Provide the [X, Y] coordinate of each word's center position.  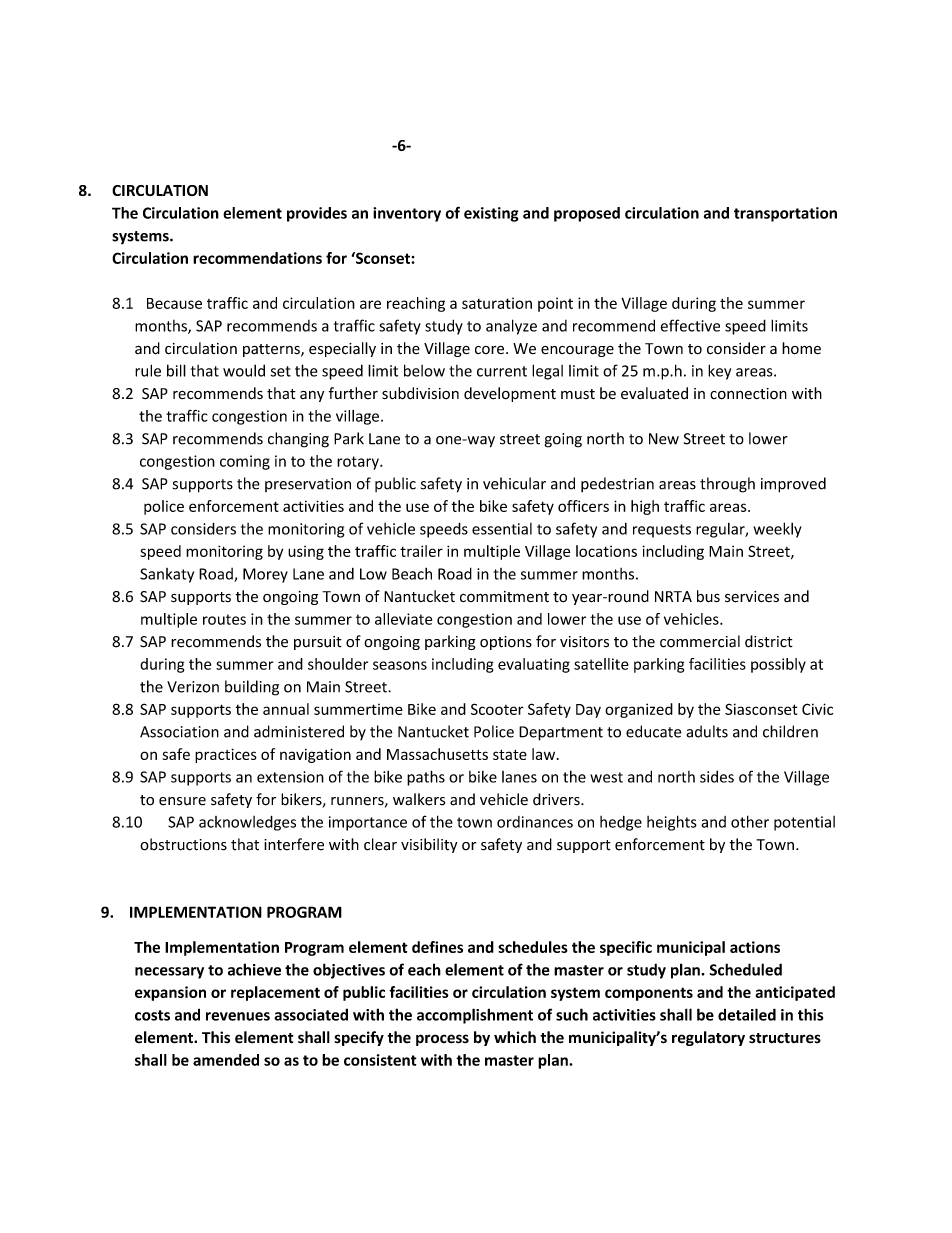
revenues [238, 1016]
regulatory [708, 1038]
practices [226, 755]
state [510, 755]
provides [317, 214]
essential [502, 529]
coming [245, 462]
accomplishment [475, 1016]
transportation [785, 214]
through [727, 485]
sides [717, 777]
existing [491, 214]
